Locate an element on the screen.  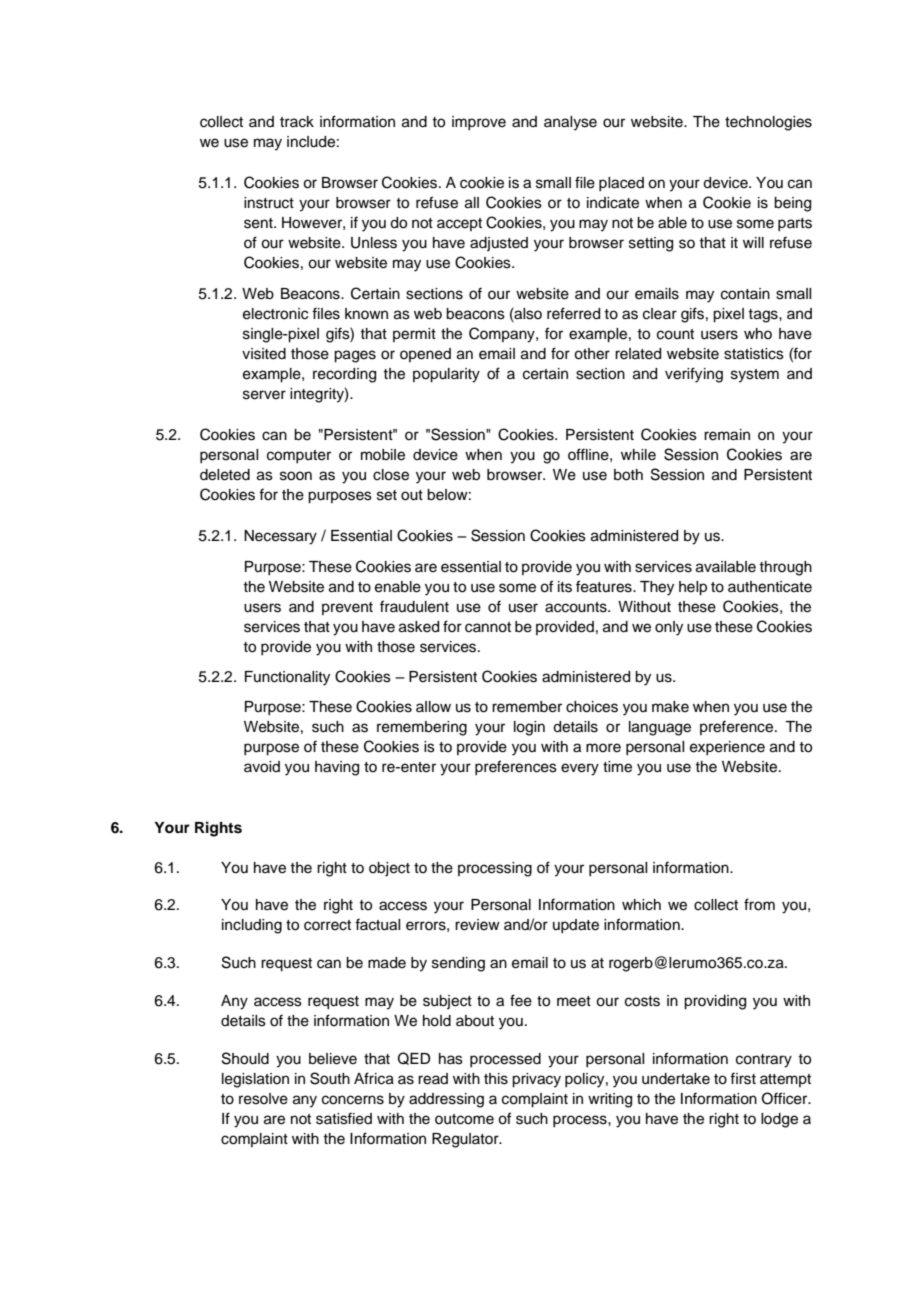
resolve is located at coordinates (263, 1099).
